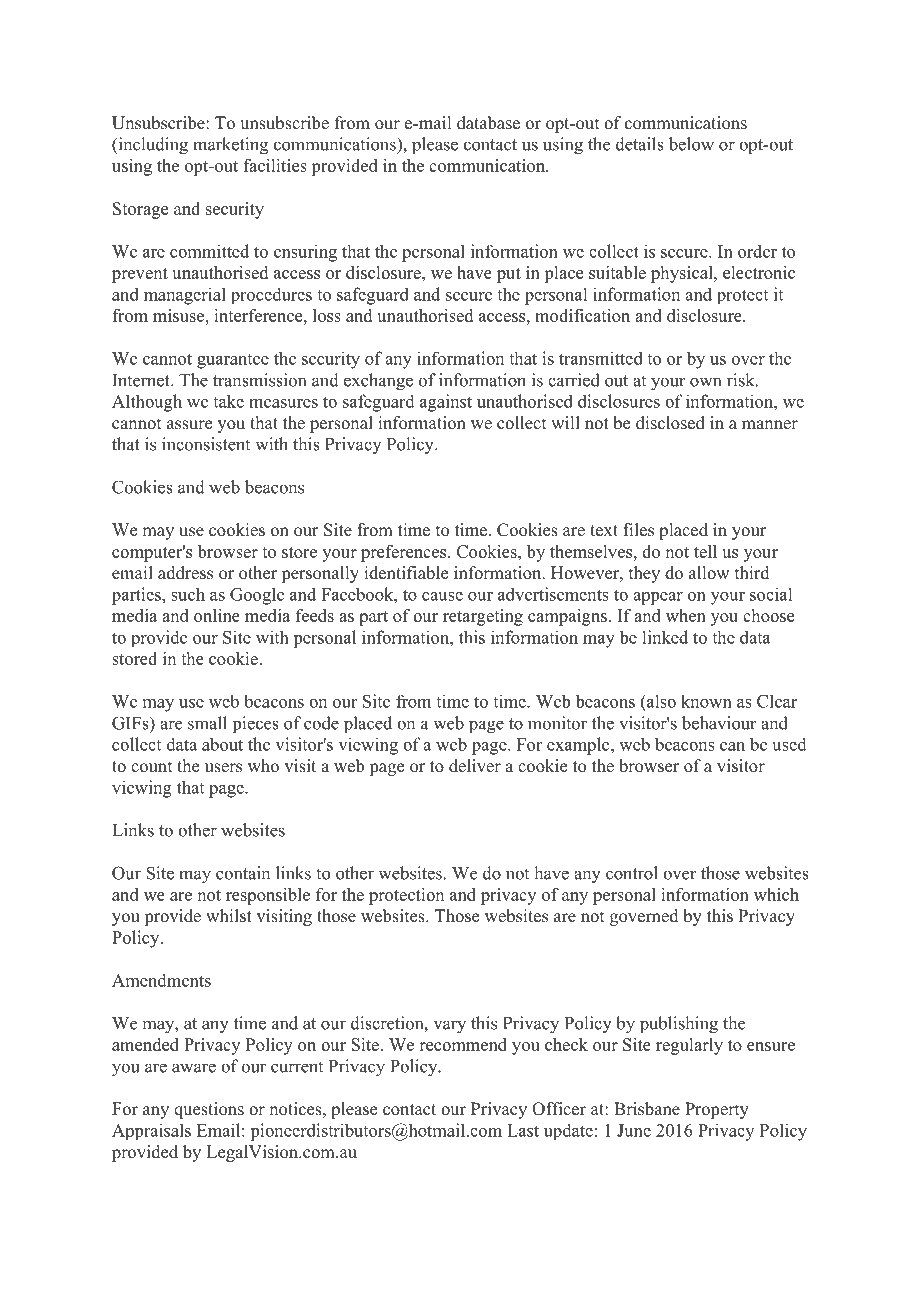 The height and width of the document is (1308, 924). Describe the element at coordinates (776, 894) in the document. I see `which` at that location.
